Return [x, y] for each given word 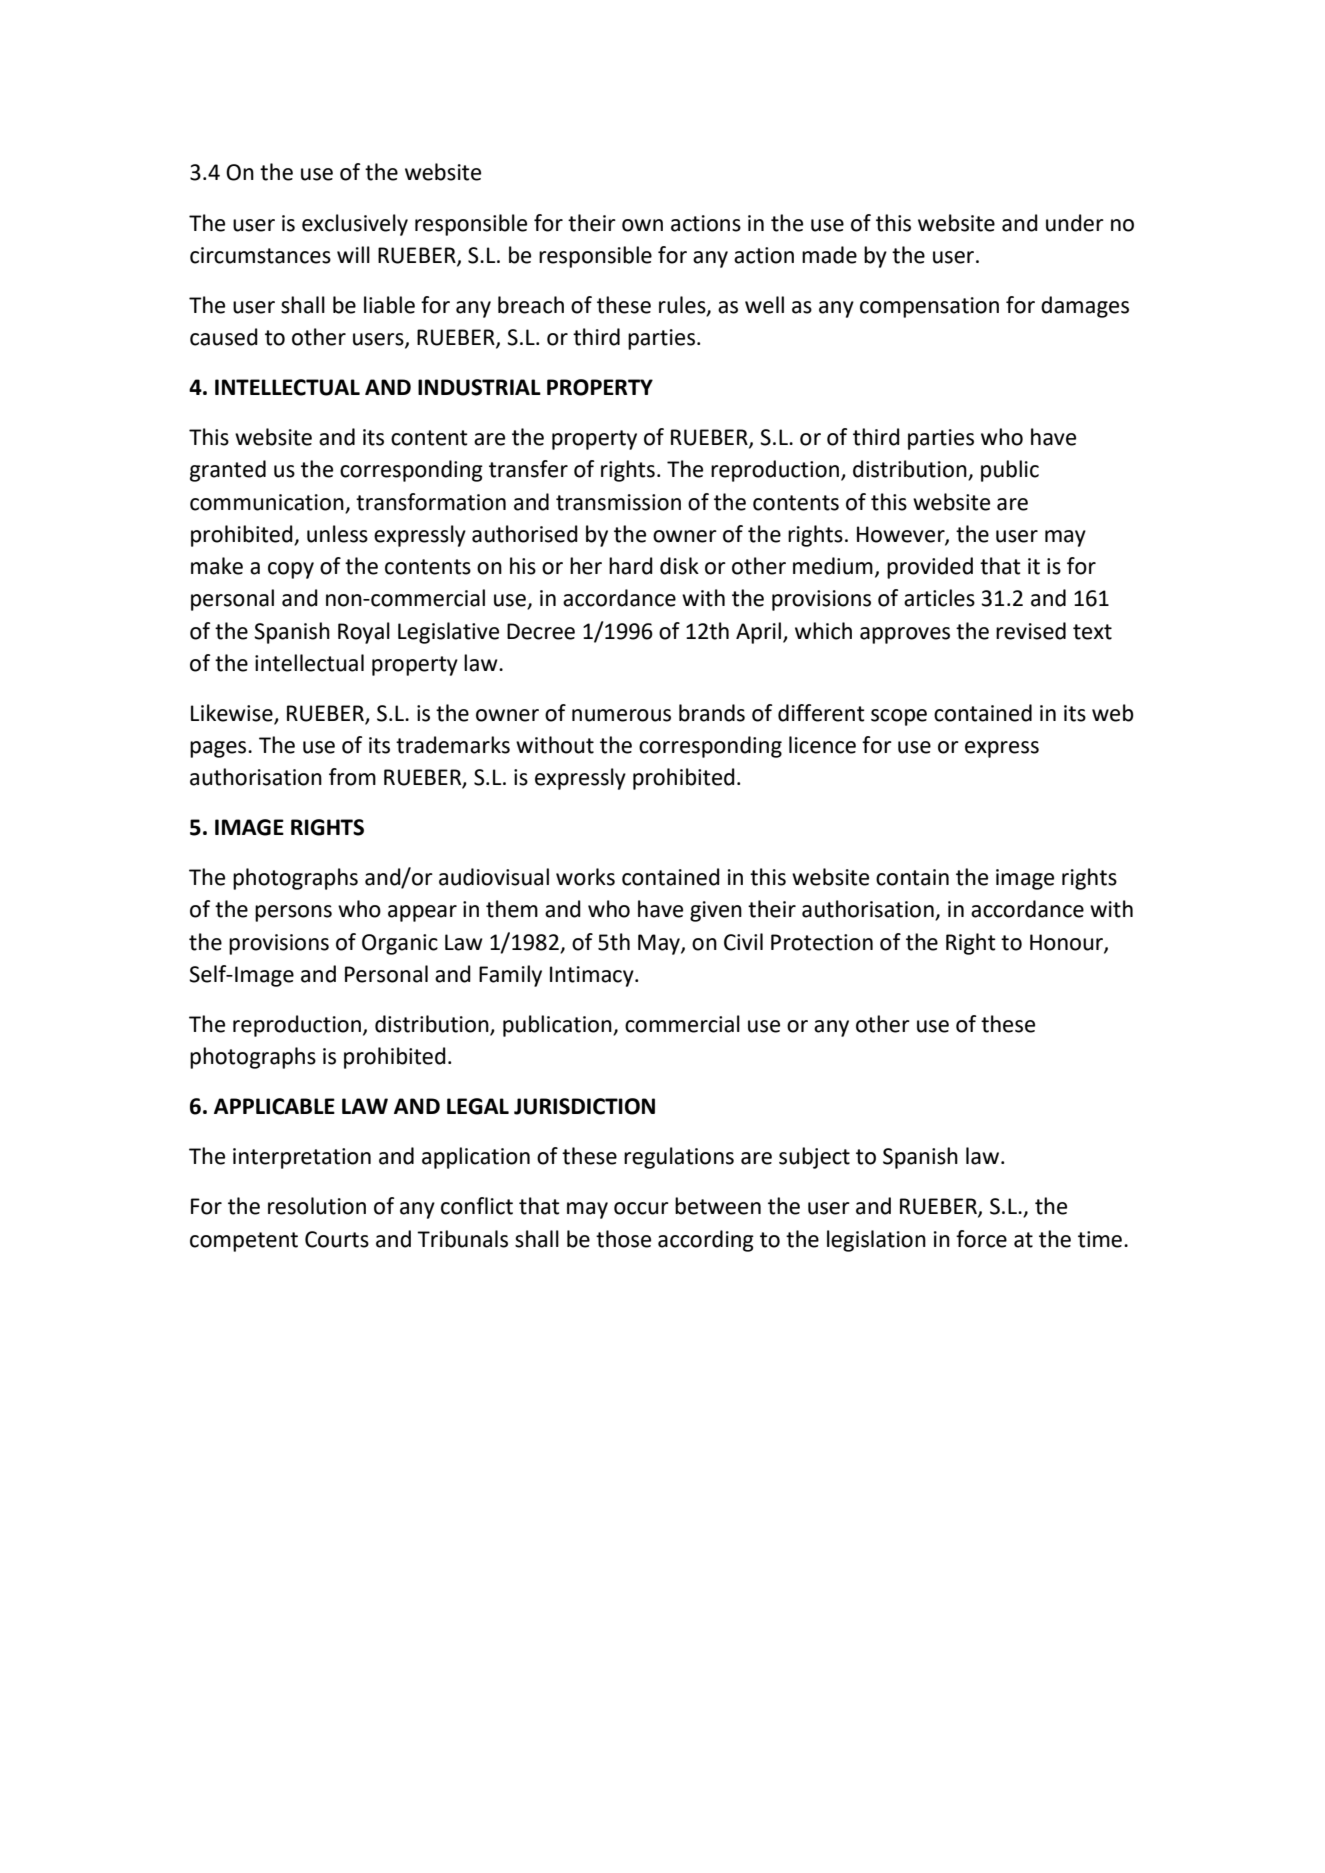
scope [899, 717]
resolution [317, 1206]
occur [641, 1208]
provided [930, 568]
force [981, 1239]
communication [267, 502]
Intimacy [593, 976]
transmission [618, 502]
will [353, 254]
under [1075, 223]
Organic [400, 944]
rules [683, 306]
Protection [822, 942]
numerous [621, 715]
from [352, 777]
